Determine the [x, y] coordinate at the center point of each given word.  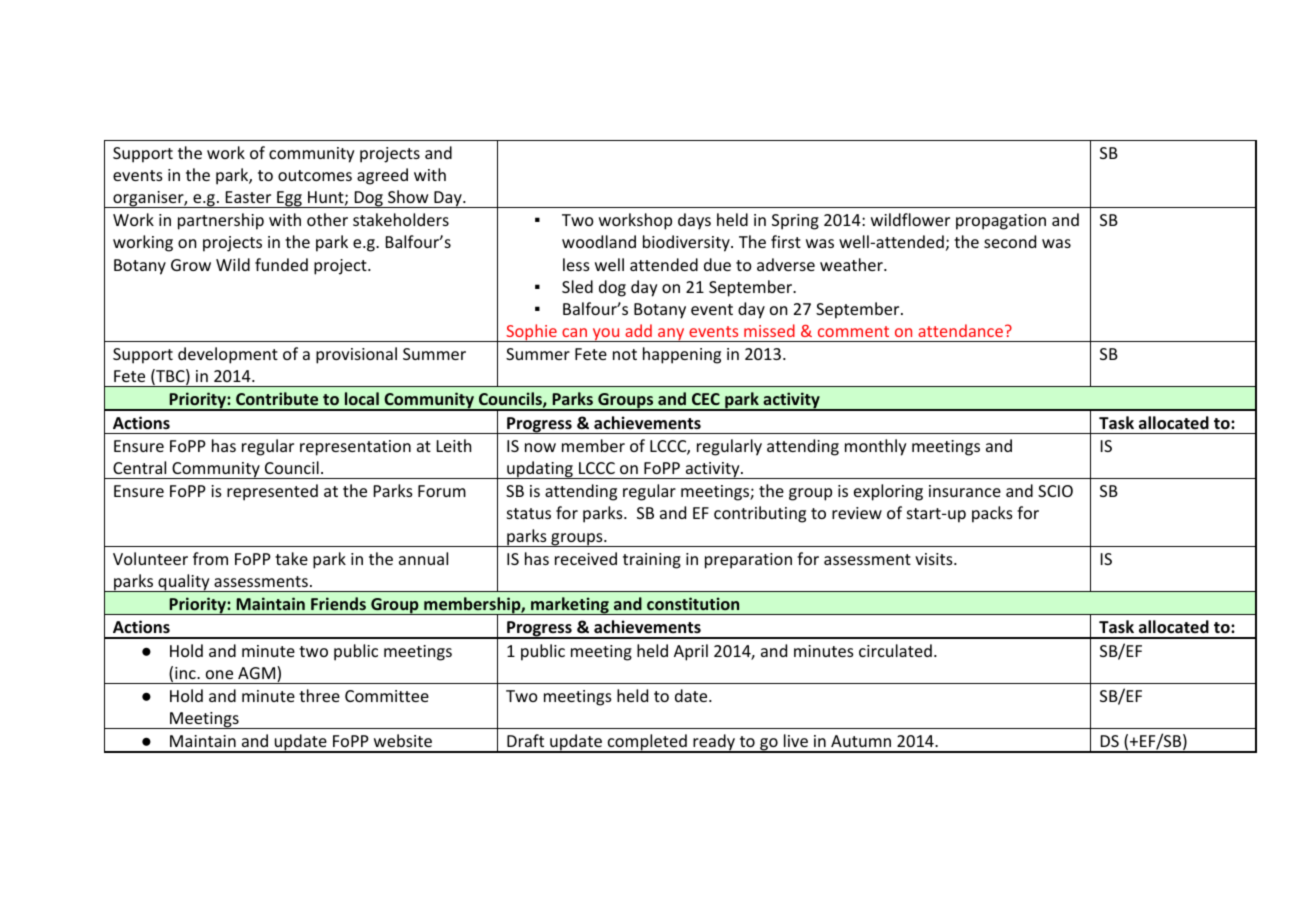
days [694, 221]
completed [647, 743]
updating [540, 470]
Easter [248, 197]
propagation [1001, 222]
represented [272, 492]
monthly [876, 447]
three [319, 695]
